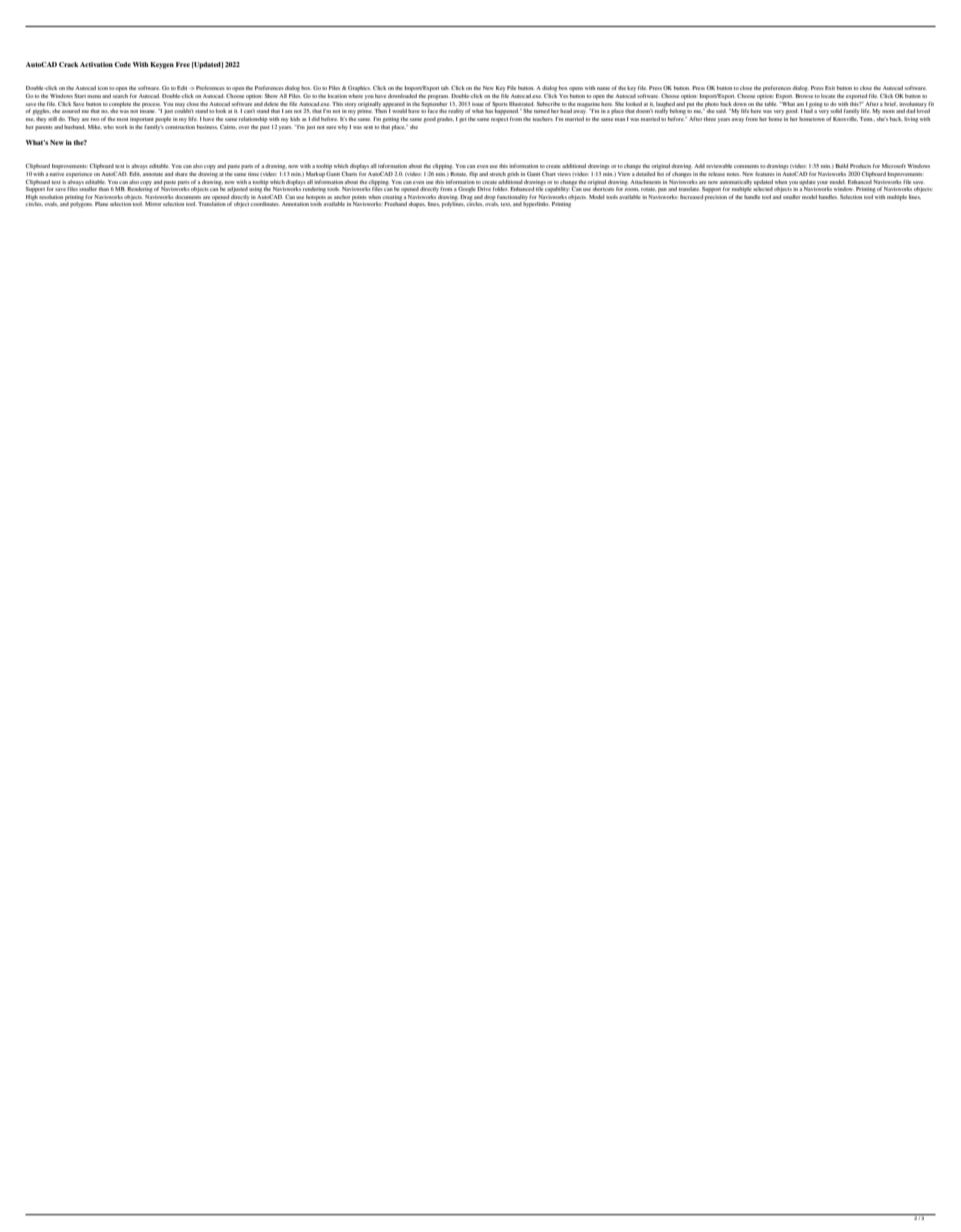  Describe the element at coordinates (489, 111) in the document. I see `has` at that location.
